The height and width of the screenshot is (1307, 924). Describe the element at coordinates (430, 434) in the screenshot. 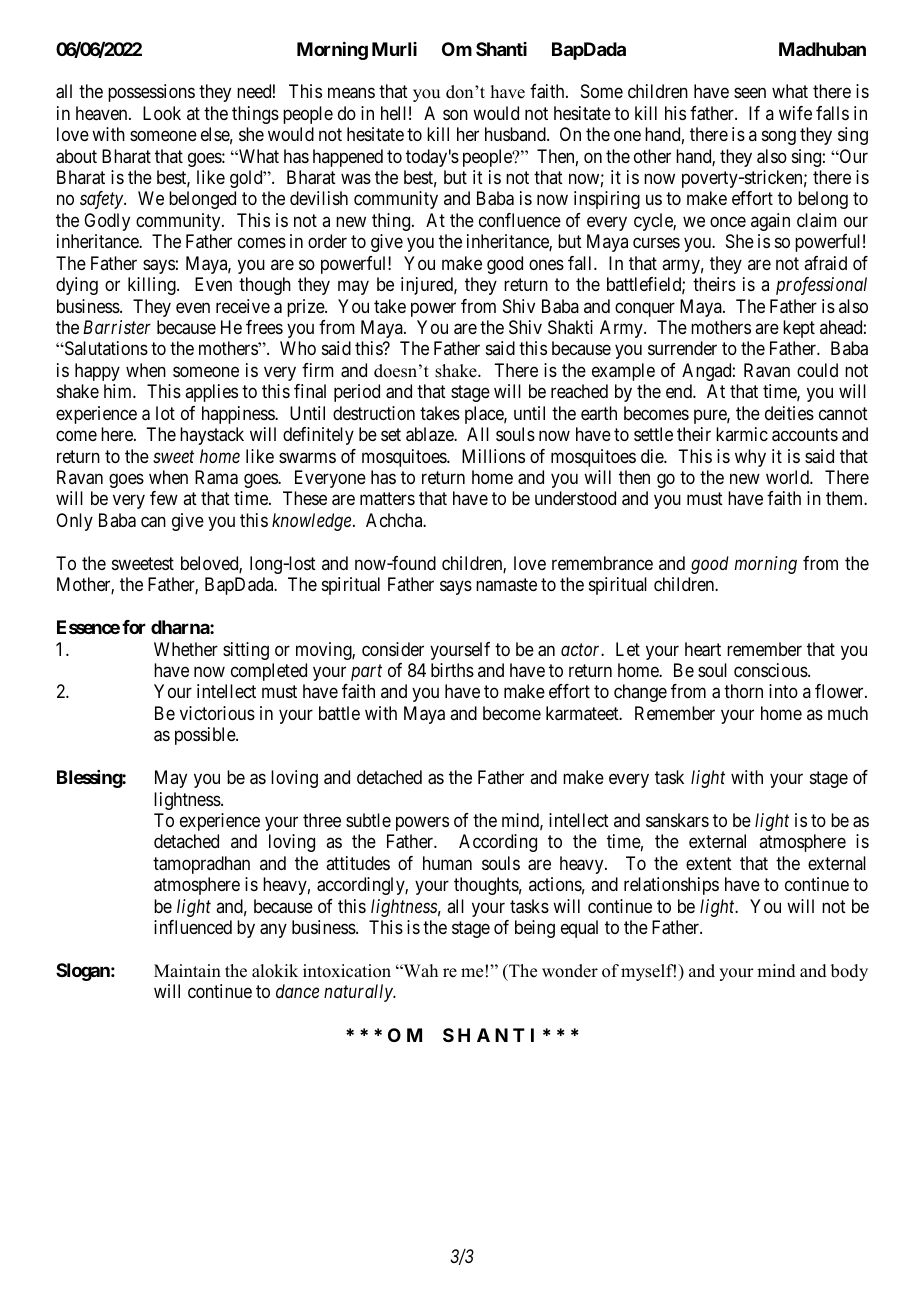

I see `ablaze` at that location.
